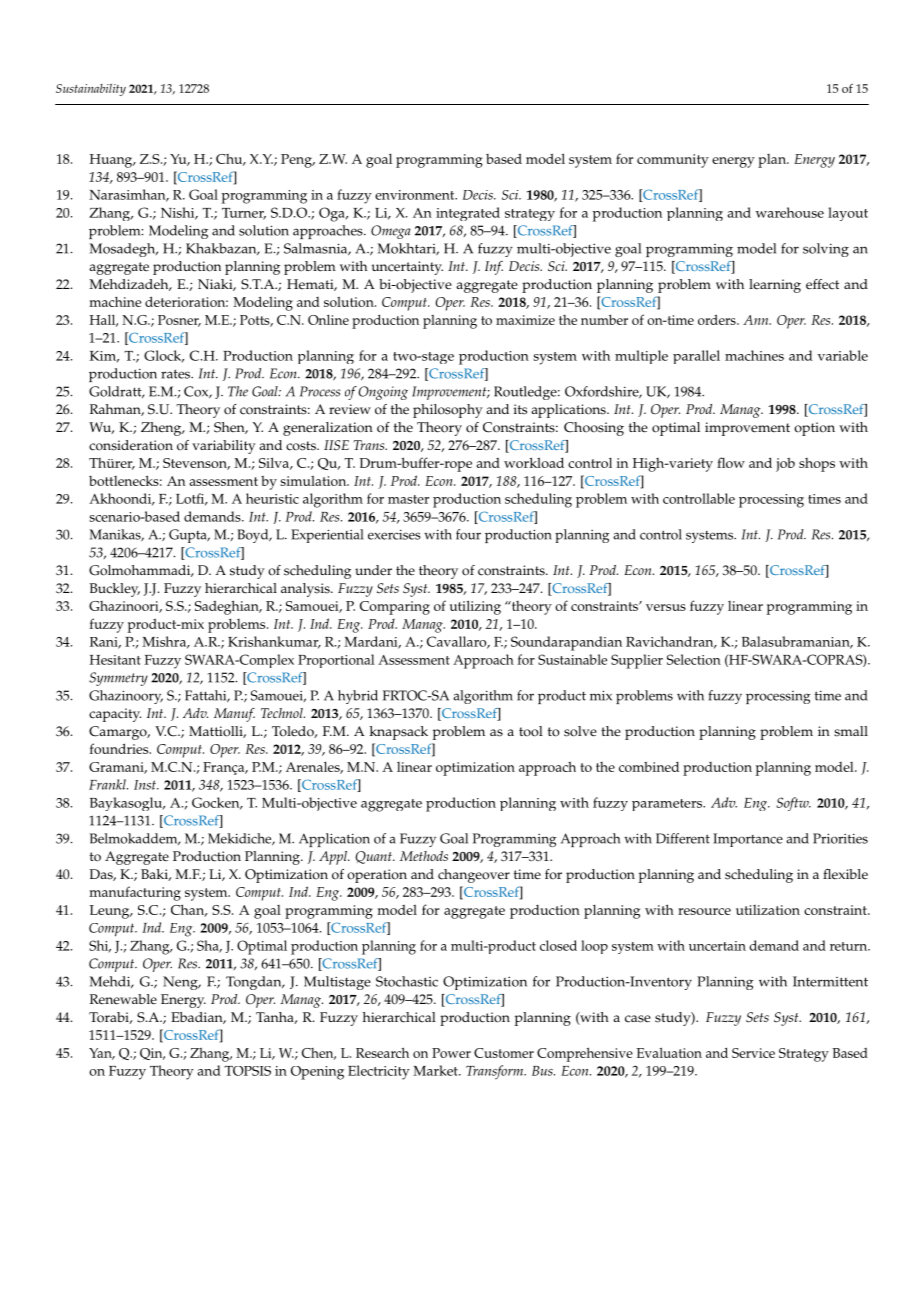 This screenshot has width=924, height=1308. What do you see at coordinates (475, 607) in the screenshot?
I see `utilizing` at bounding box center [475, 607].
